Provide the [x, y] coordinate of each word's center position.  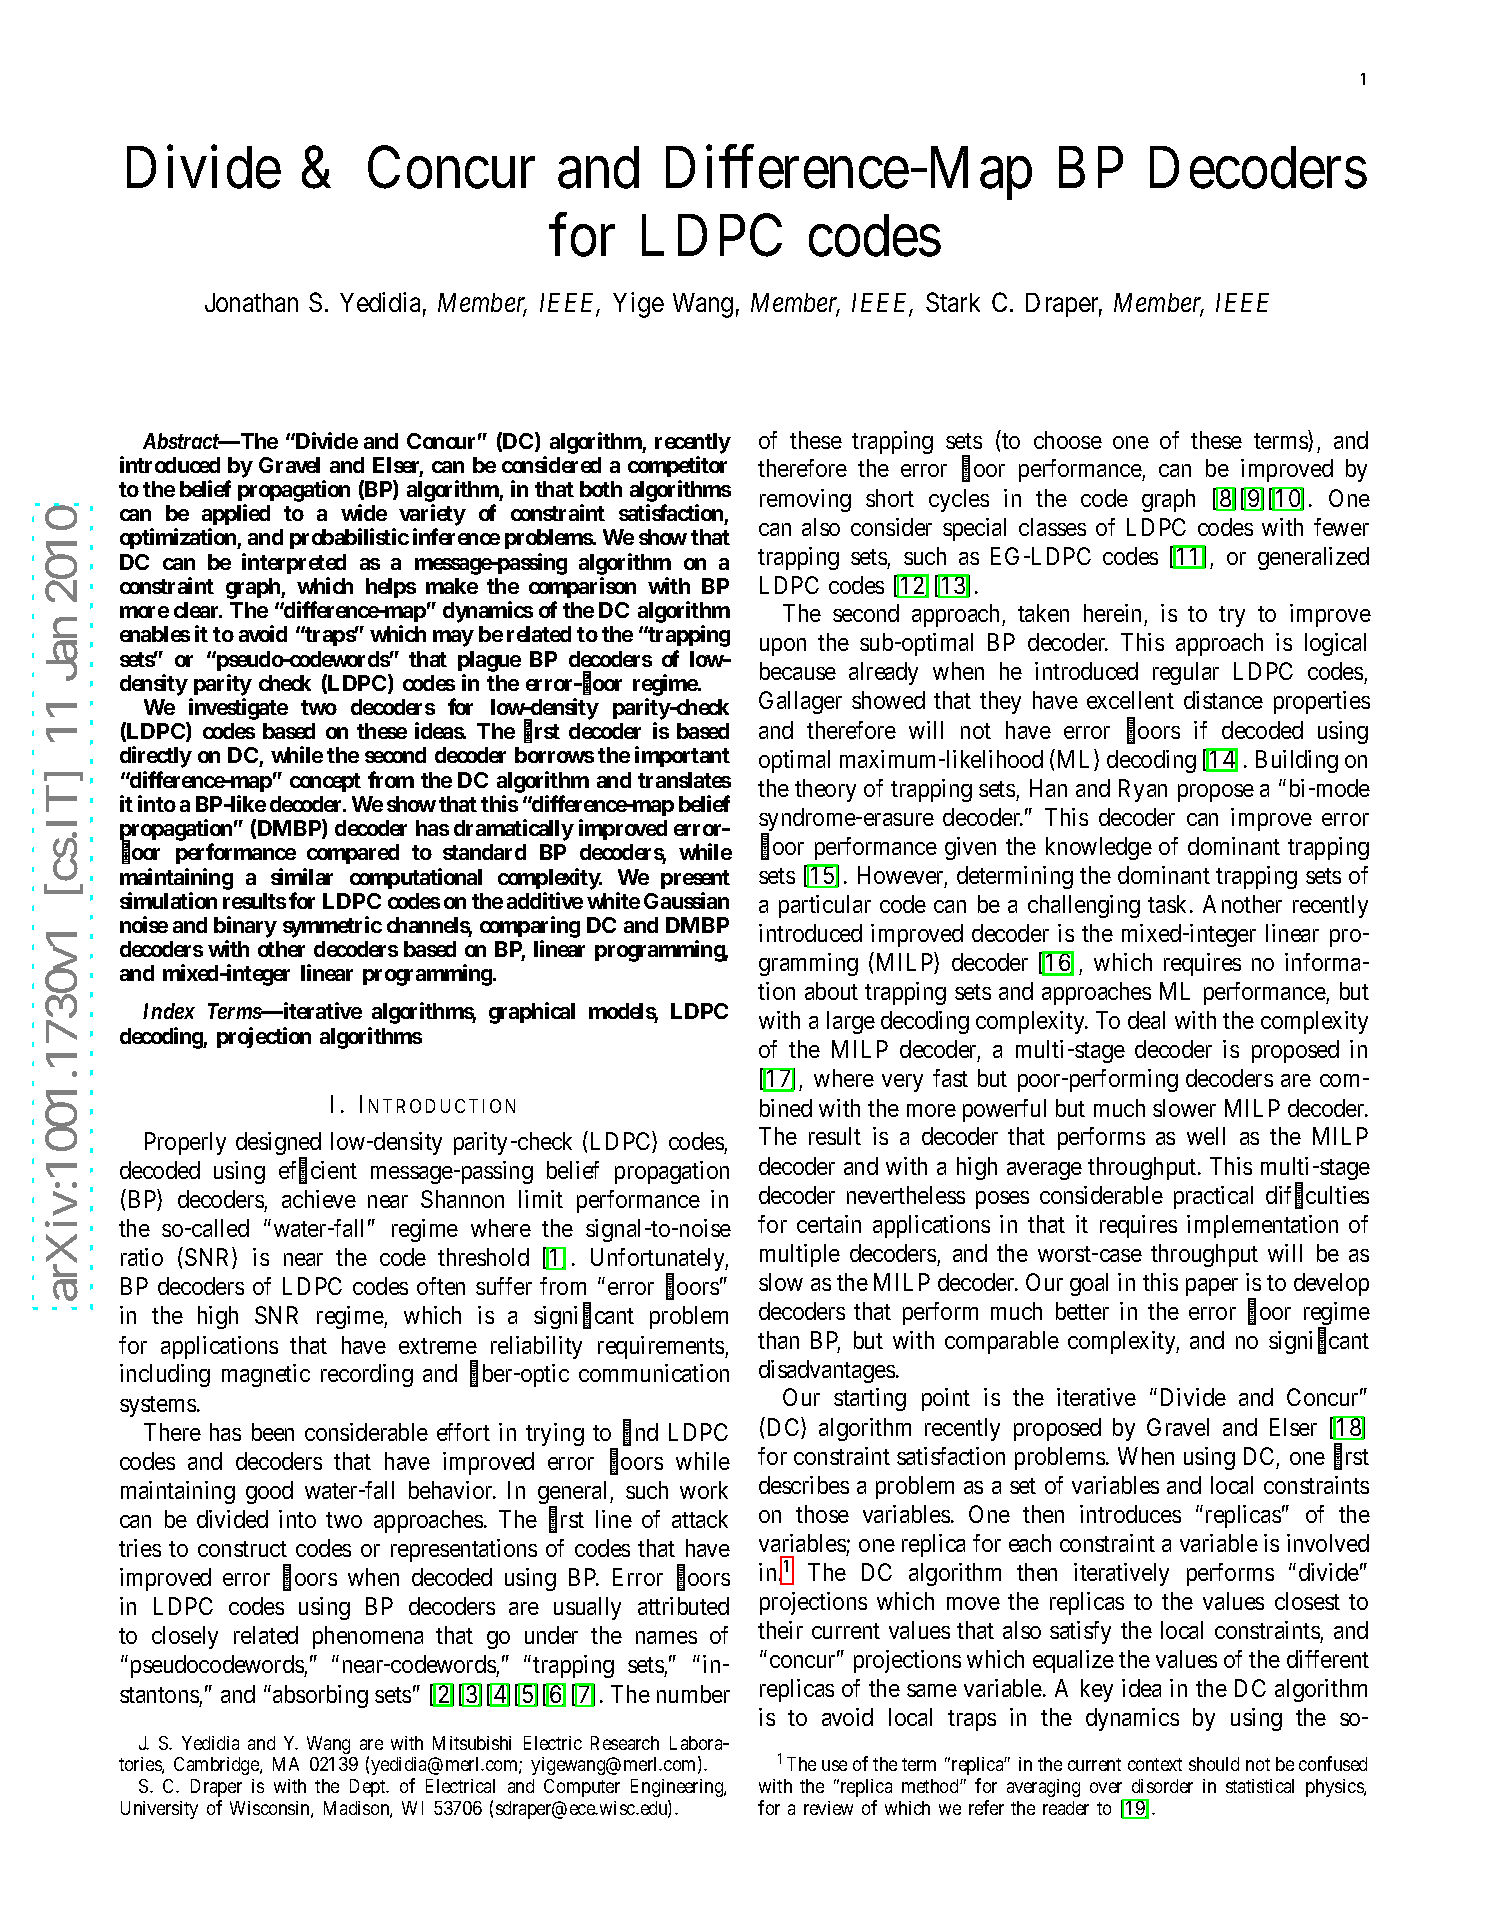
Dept [369, 1788]
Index [169, 1011]
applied [236, 516]
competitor [677, 466]
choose [1068, 440]
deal [1146, 1020]
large [851, 1022]
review [828, 1808]
